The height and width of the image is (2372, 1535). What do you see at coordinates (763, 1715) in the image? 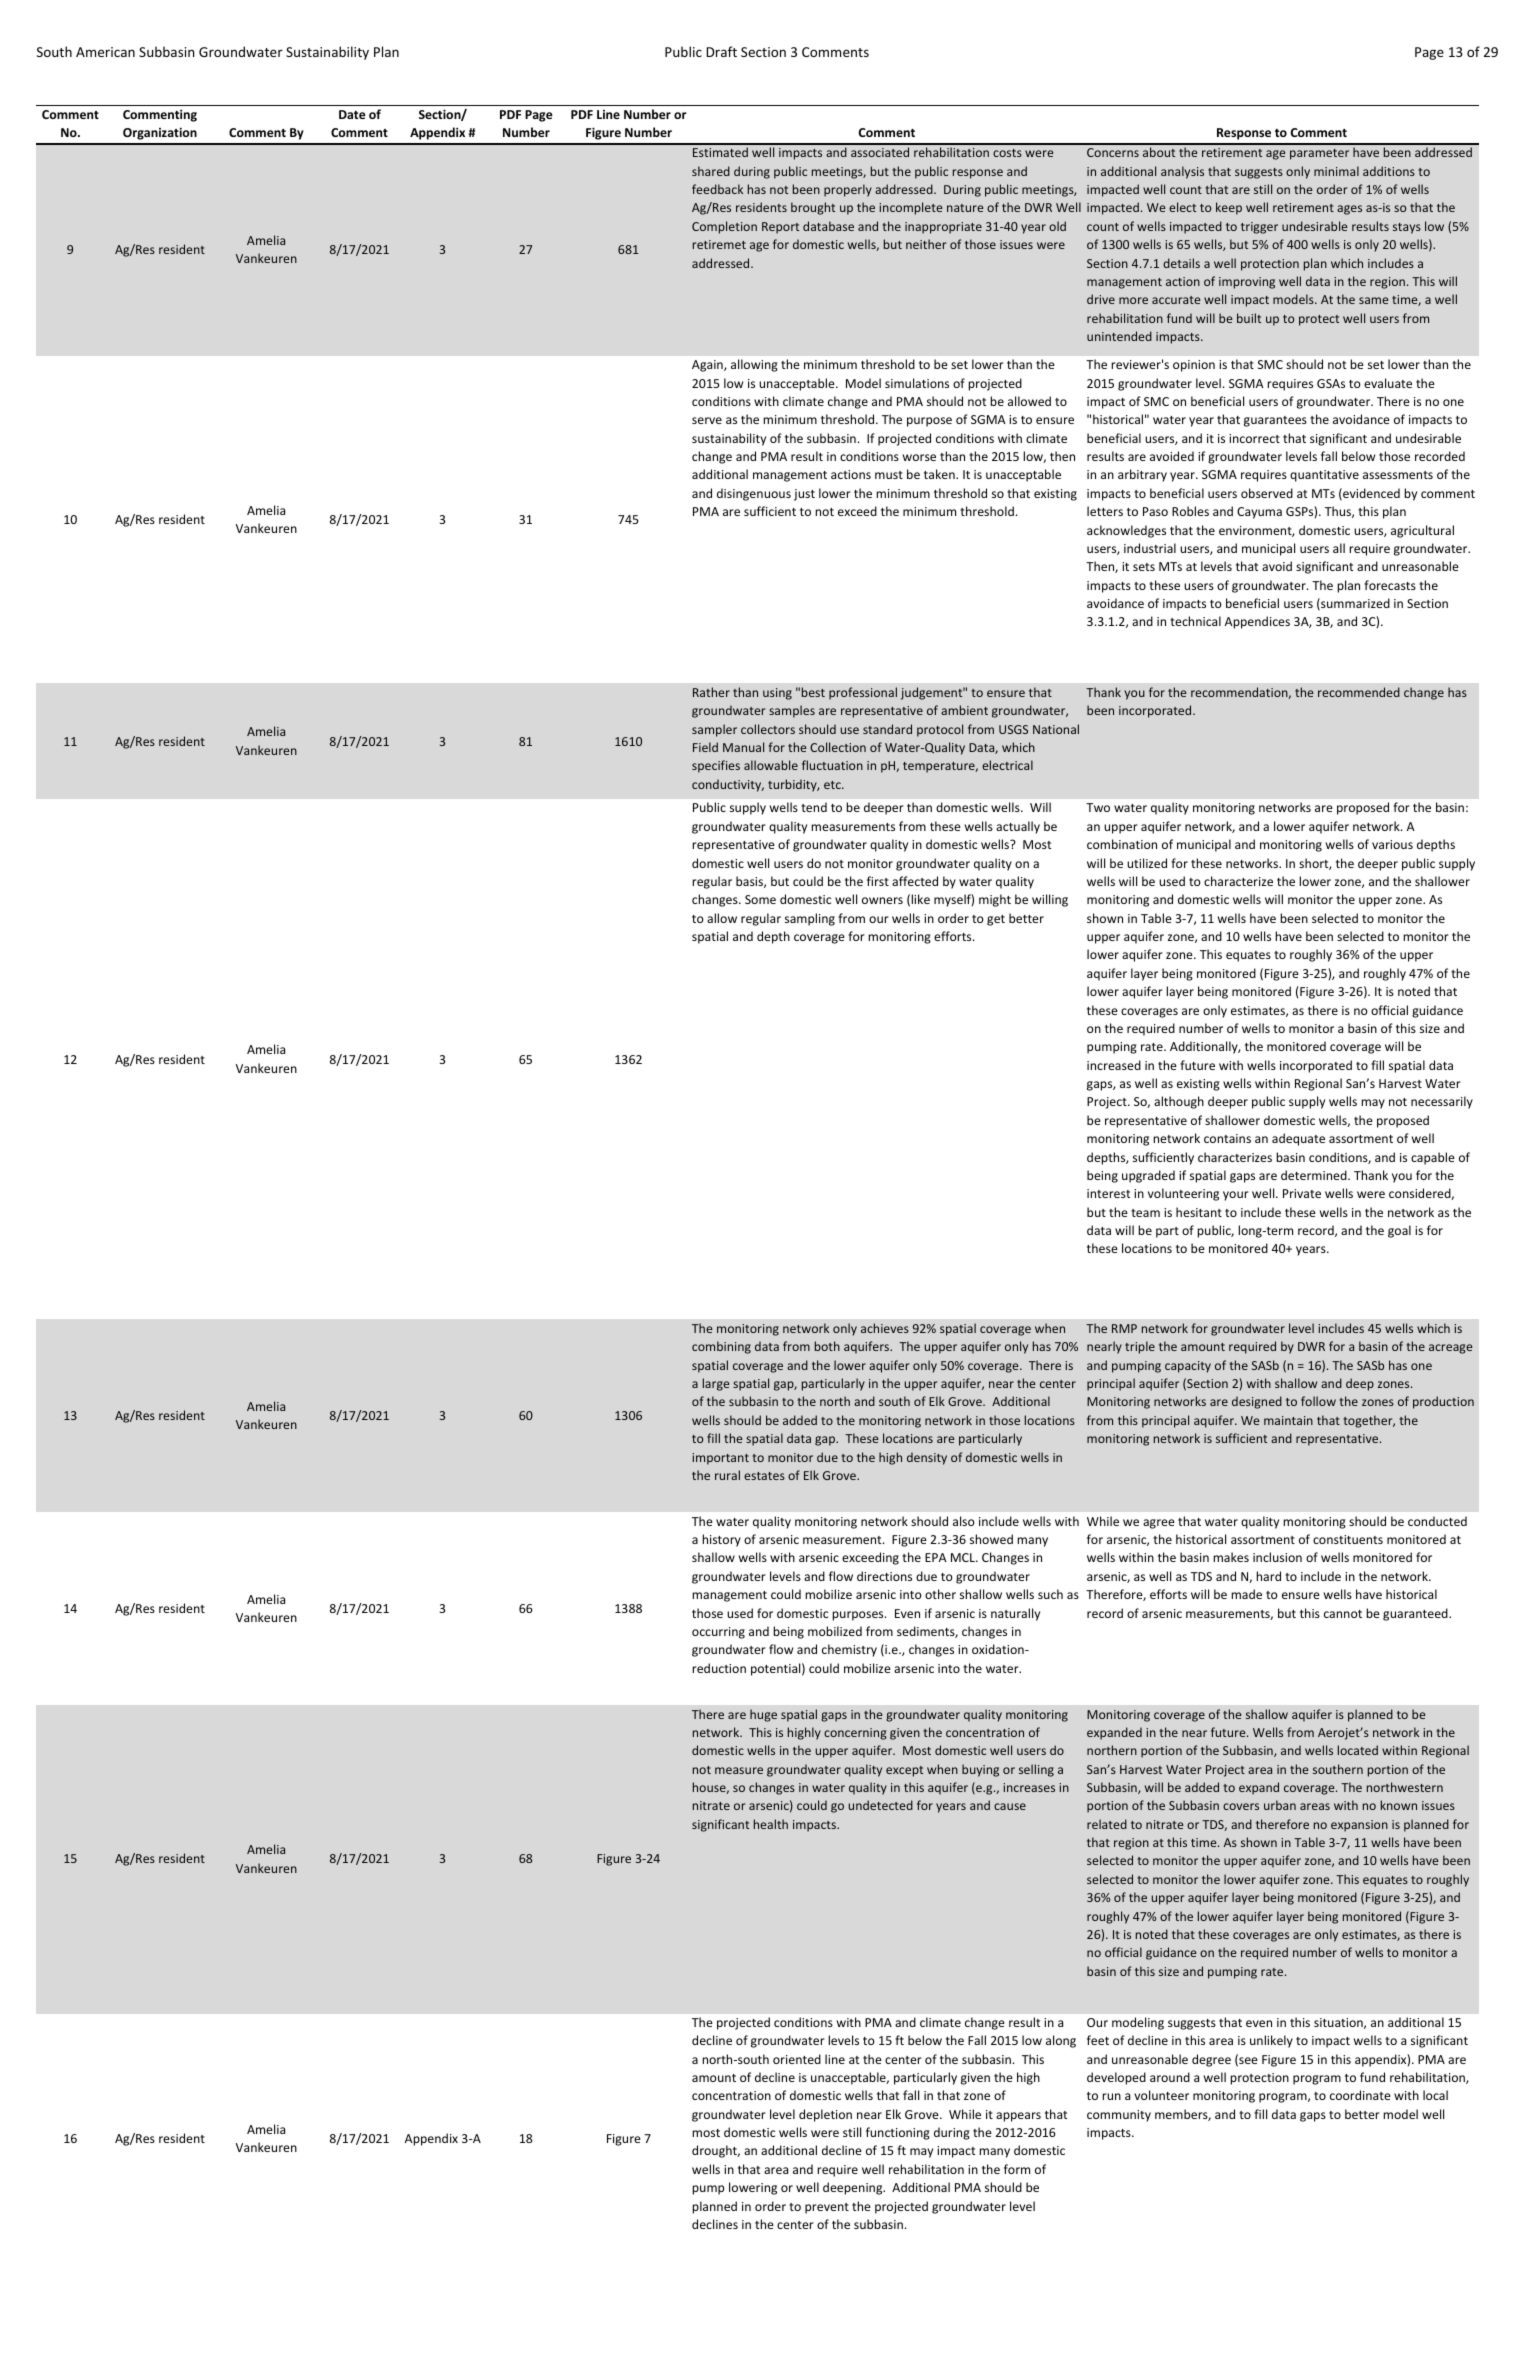
I see `huge` at bounding box center [763, 1715].
